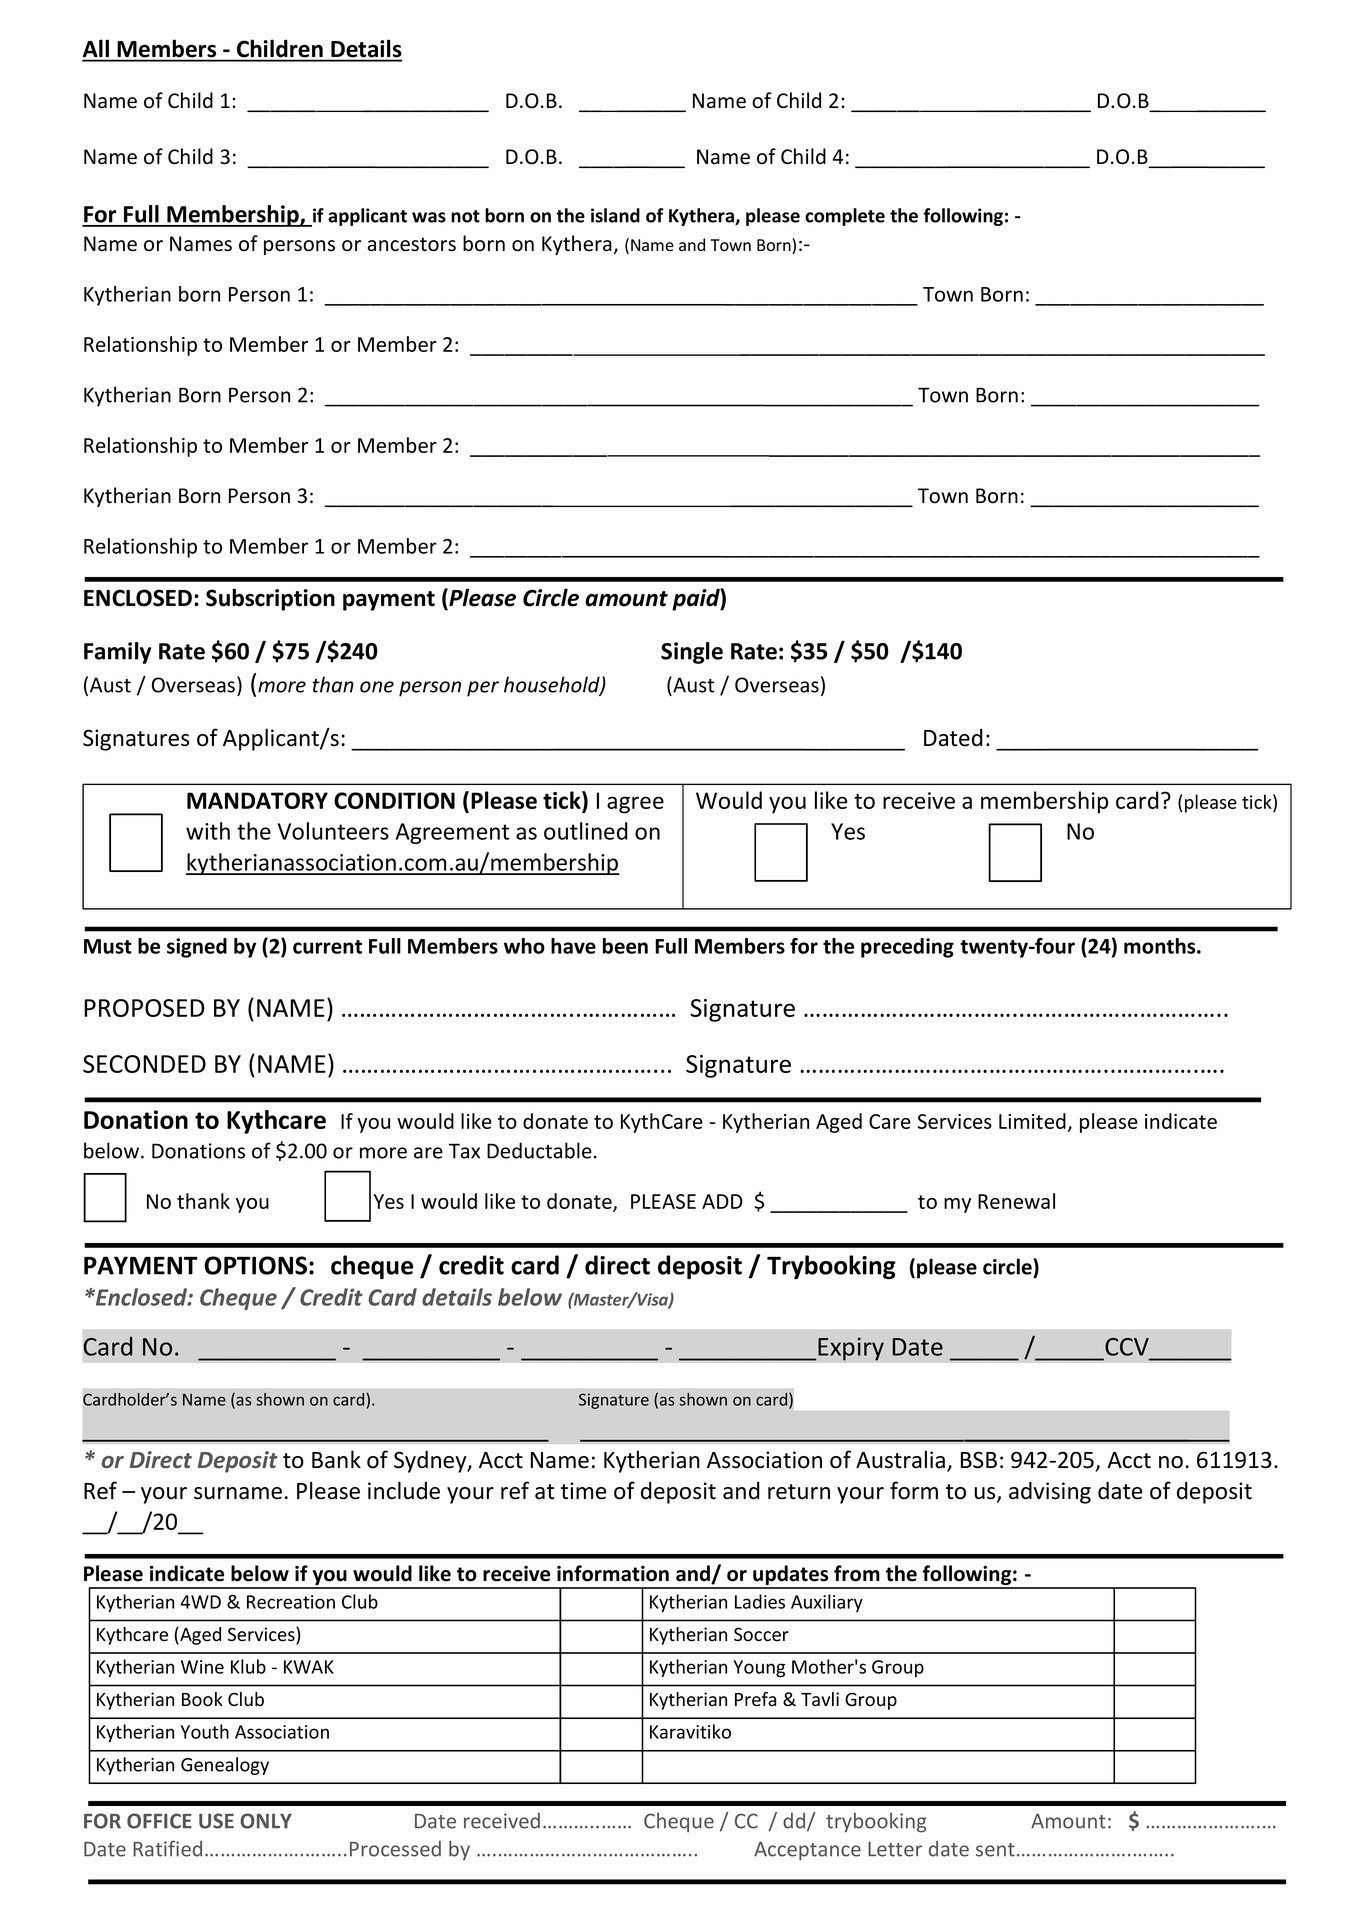 Image resolution: width=1366 pixels, height=1932 pixels. Describe the element at coordinates (845, 217) in the document. I see `complete` at that location.
